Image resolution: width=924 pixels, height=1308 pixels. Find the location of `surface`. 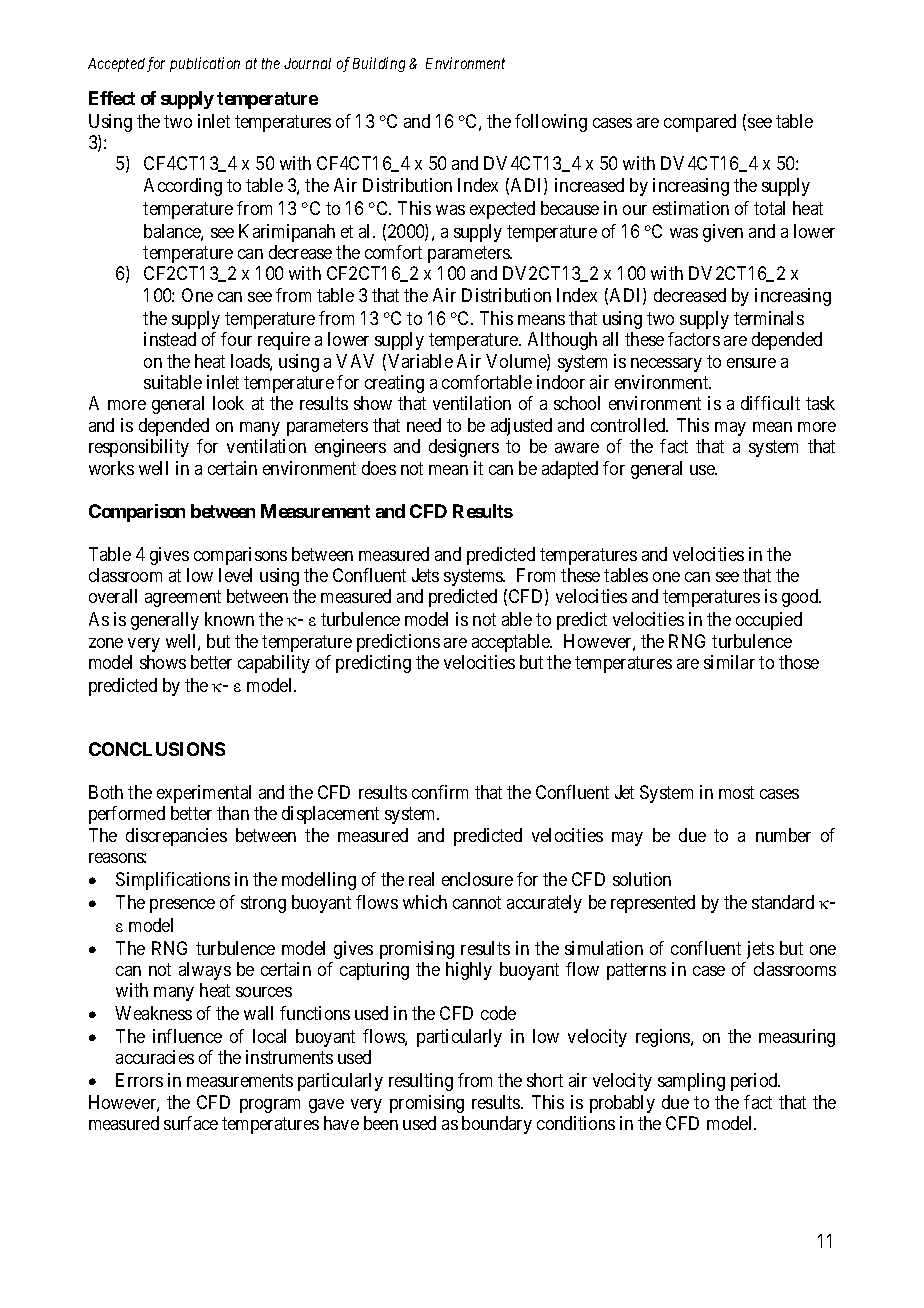

surface is located at coordinates (191, 1123).
